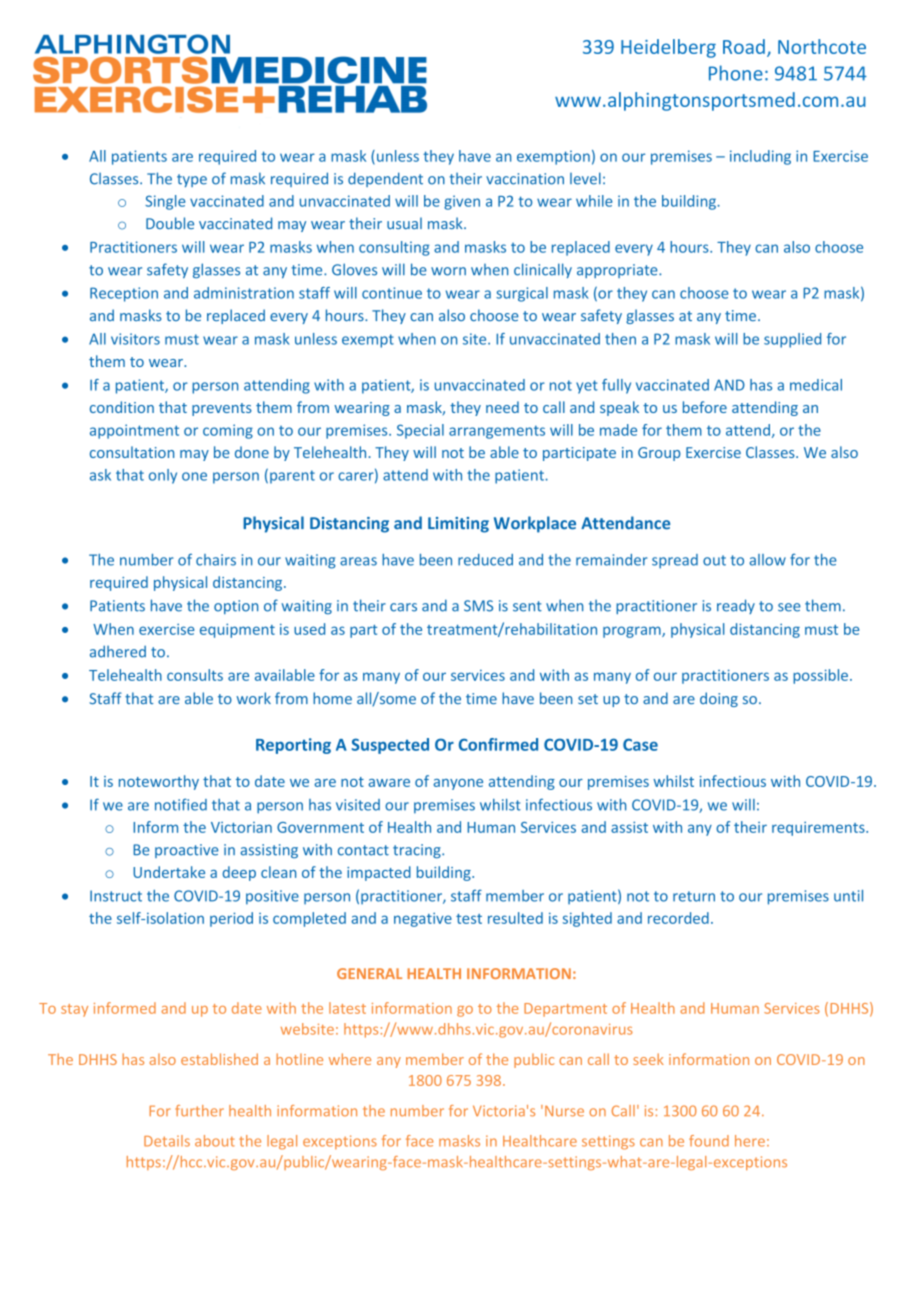 The width and height of the page is (924, 1308). I want to click on found, so click(709, 1141).
